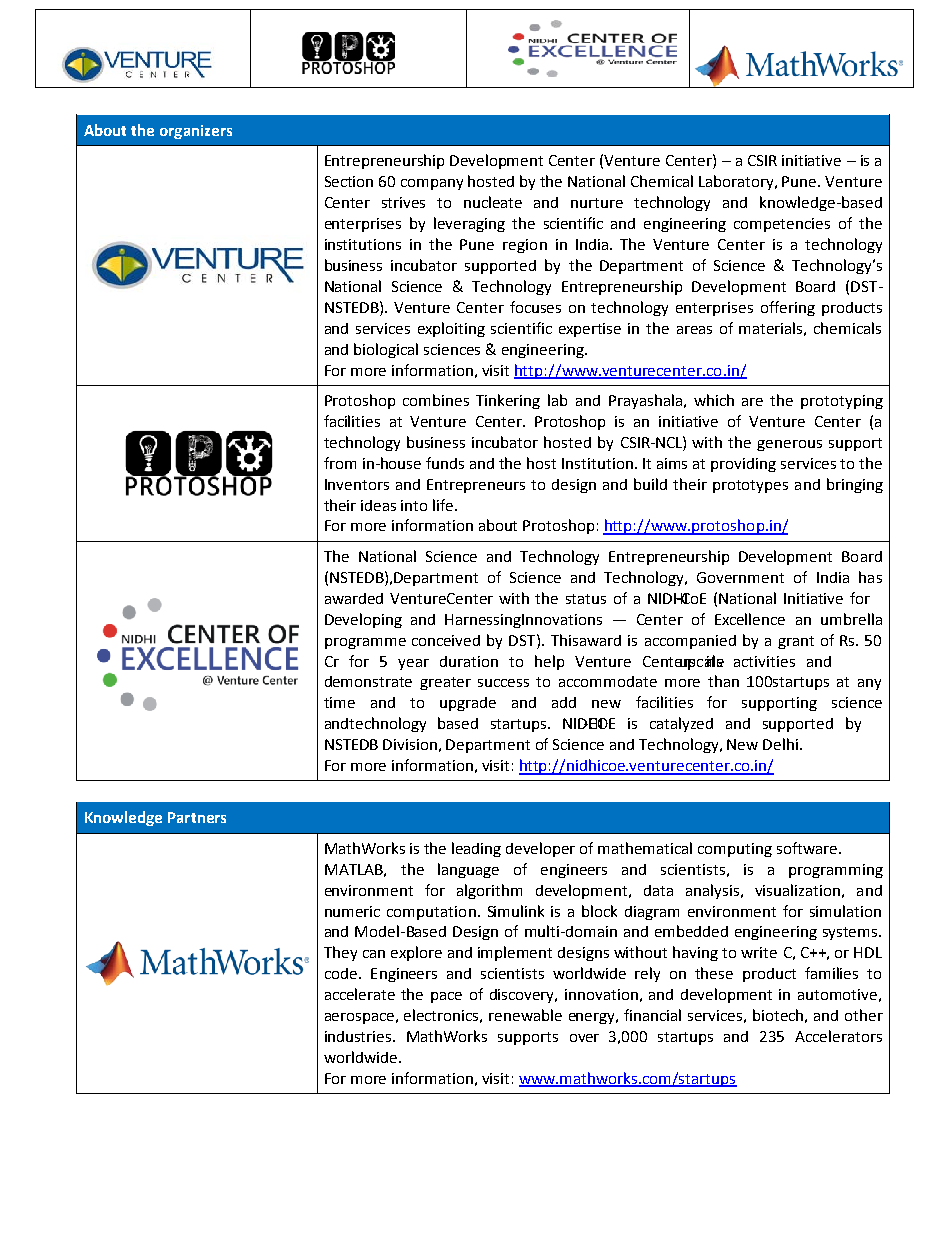 The image size is (952, 1233). I want to click on from, so click(340, 463).
